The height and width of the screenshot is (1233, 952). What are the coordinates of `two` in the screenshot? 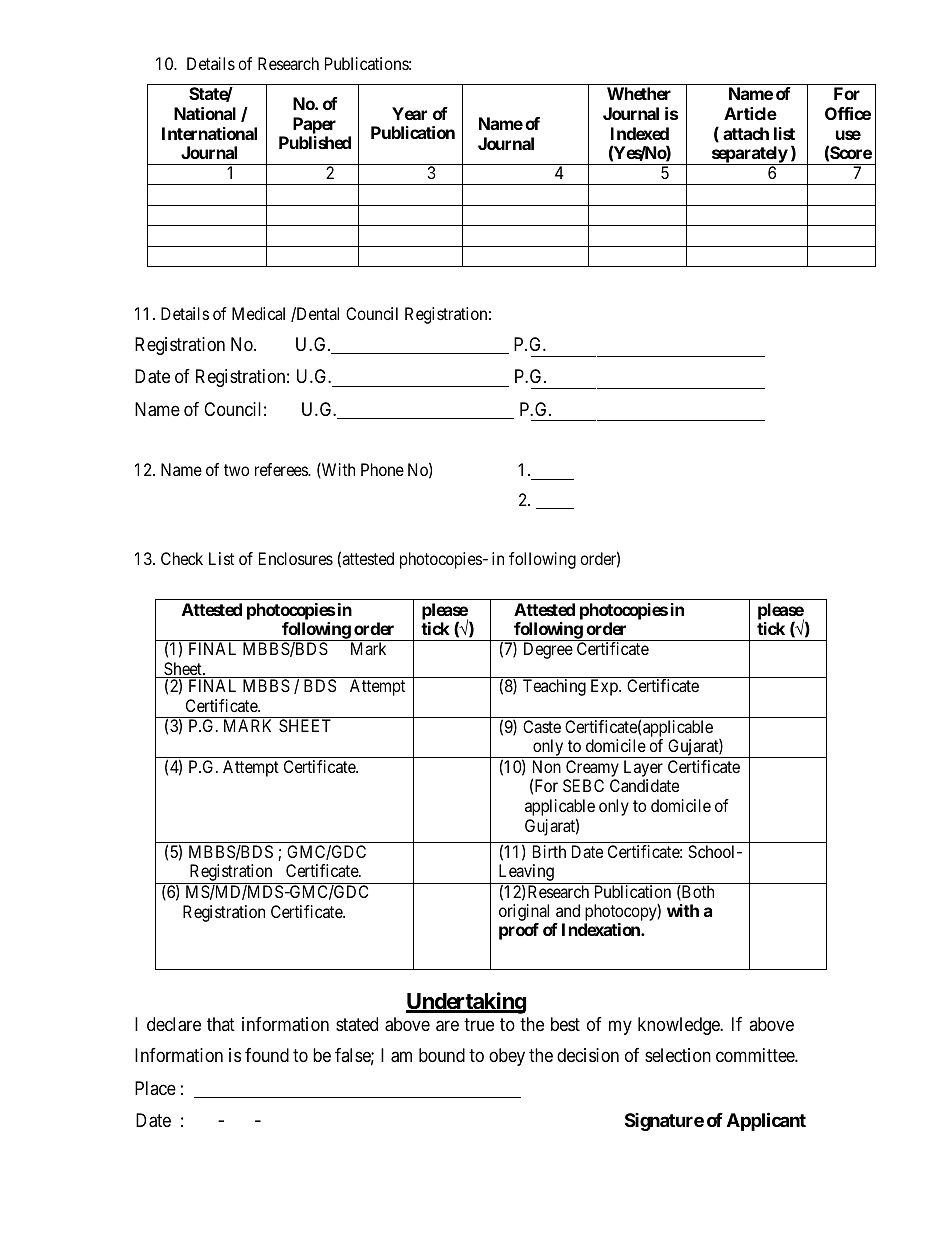 It's located at (236, 470).
